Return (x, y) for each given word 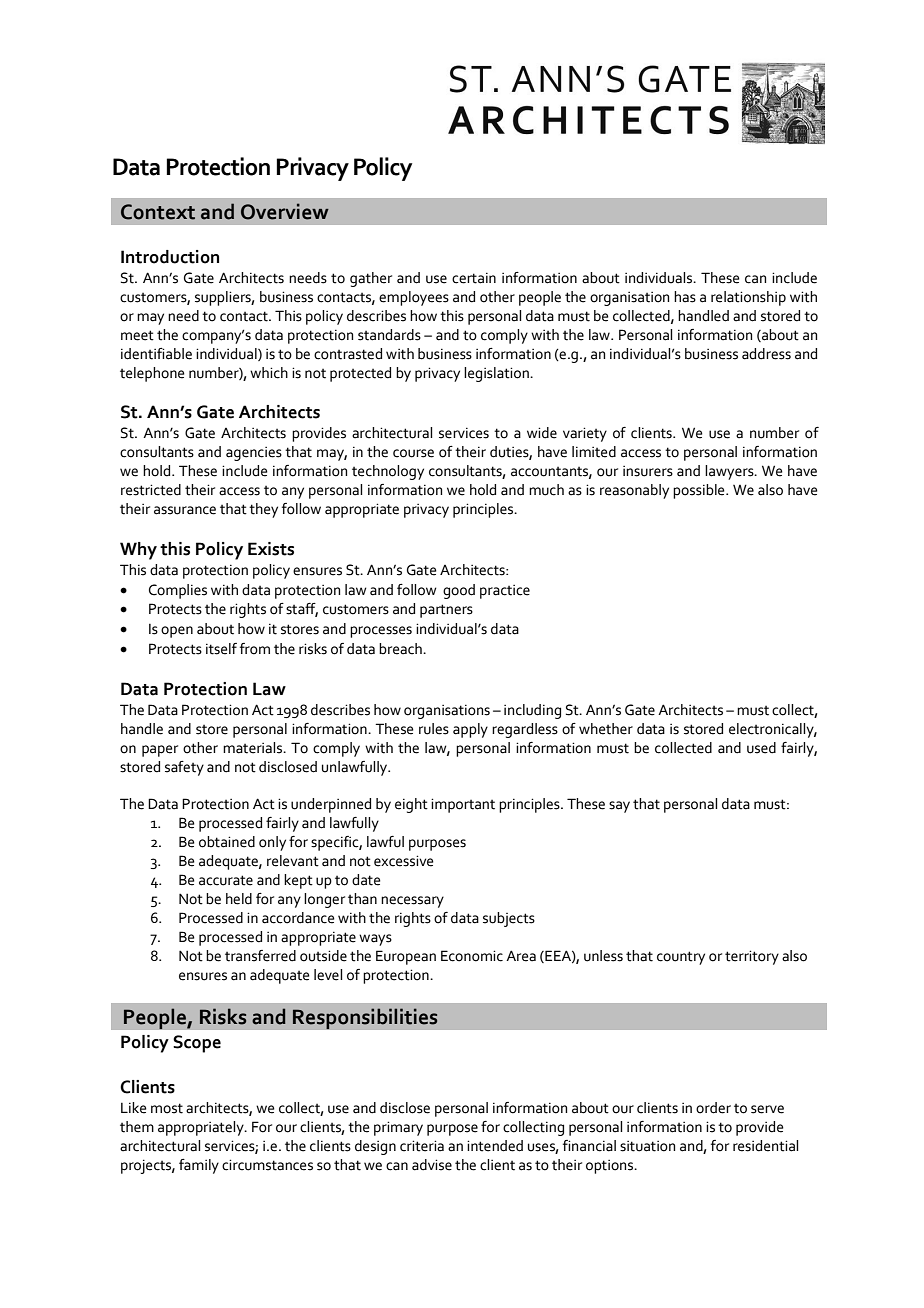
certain (474, 278)
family (199, 1166)
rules (434, 729)
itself (221, 649)
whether (606, 729)
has (685, 297)
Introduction (170, 257)
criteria (422, 1146)
